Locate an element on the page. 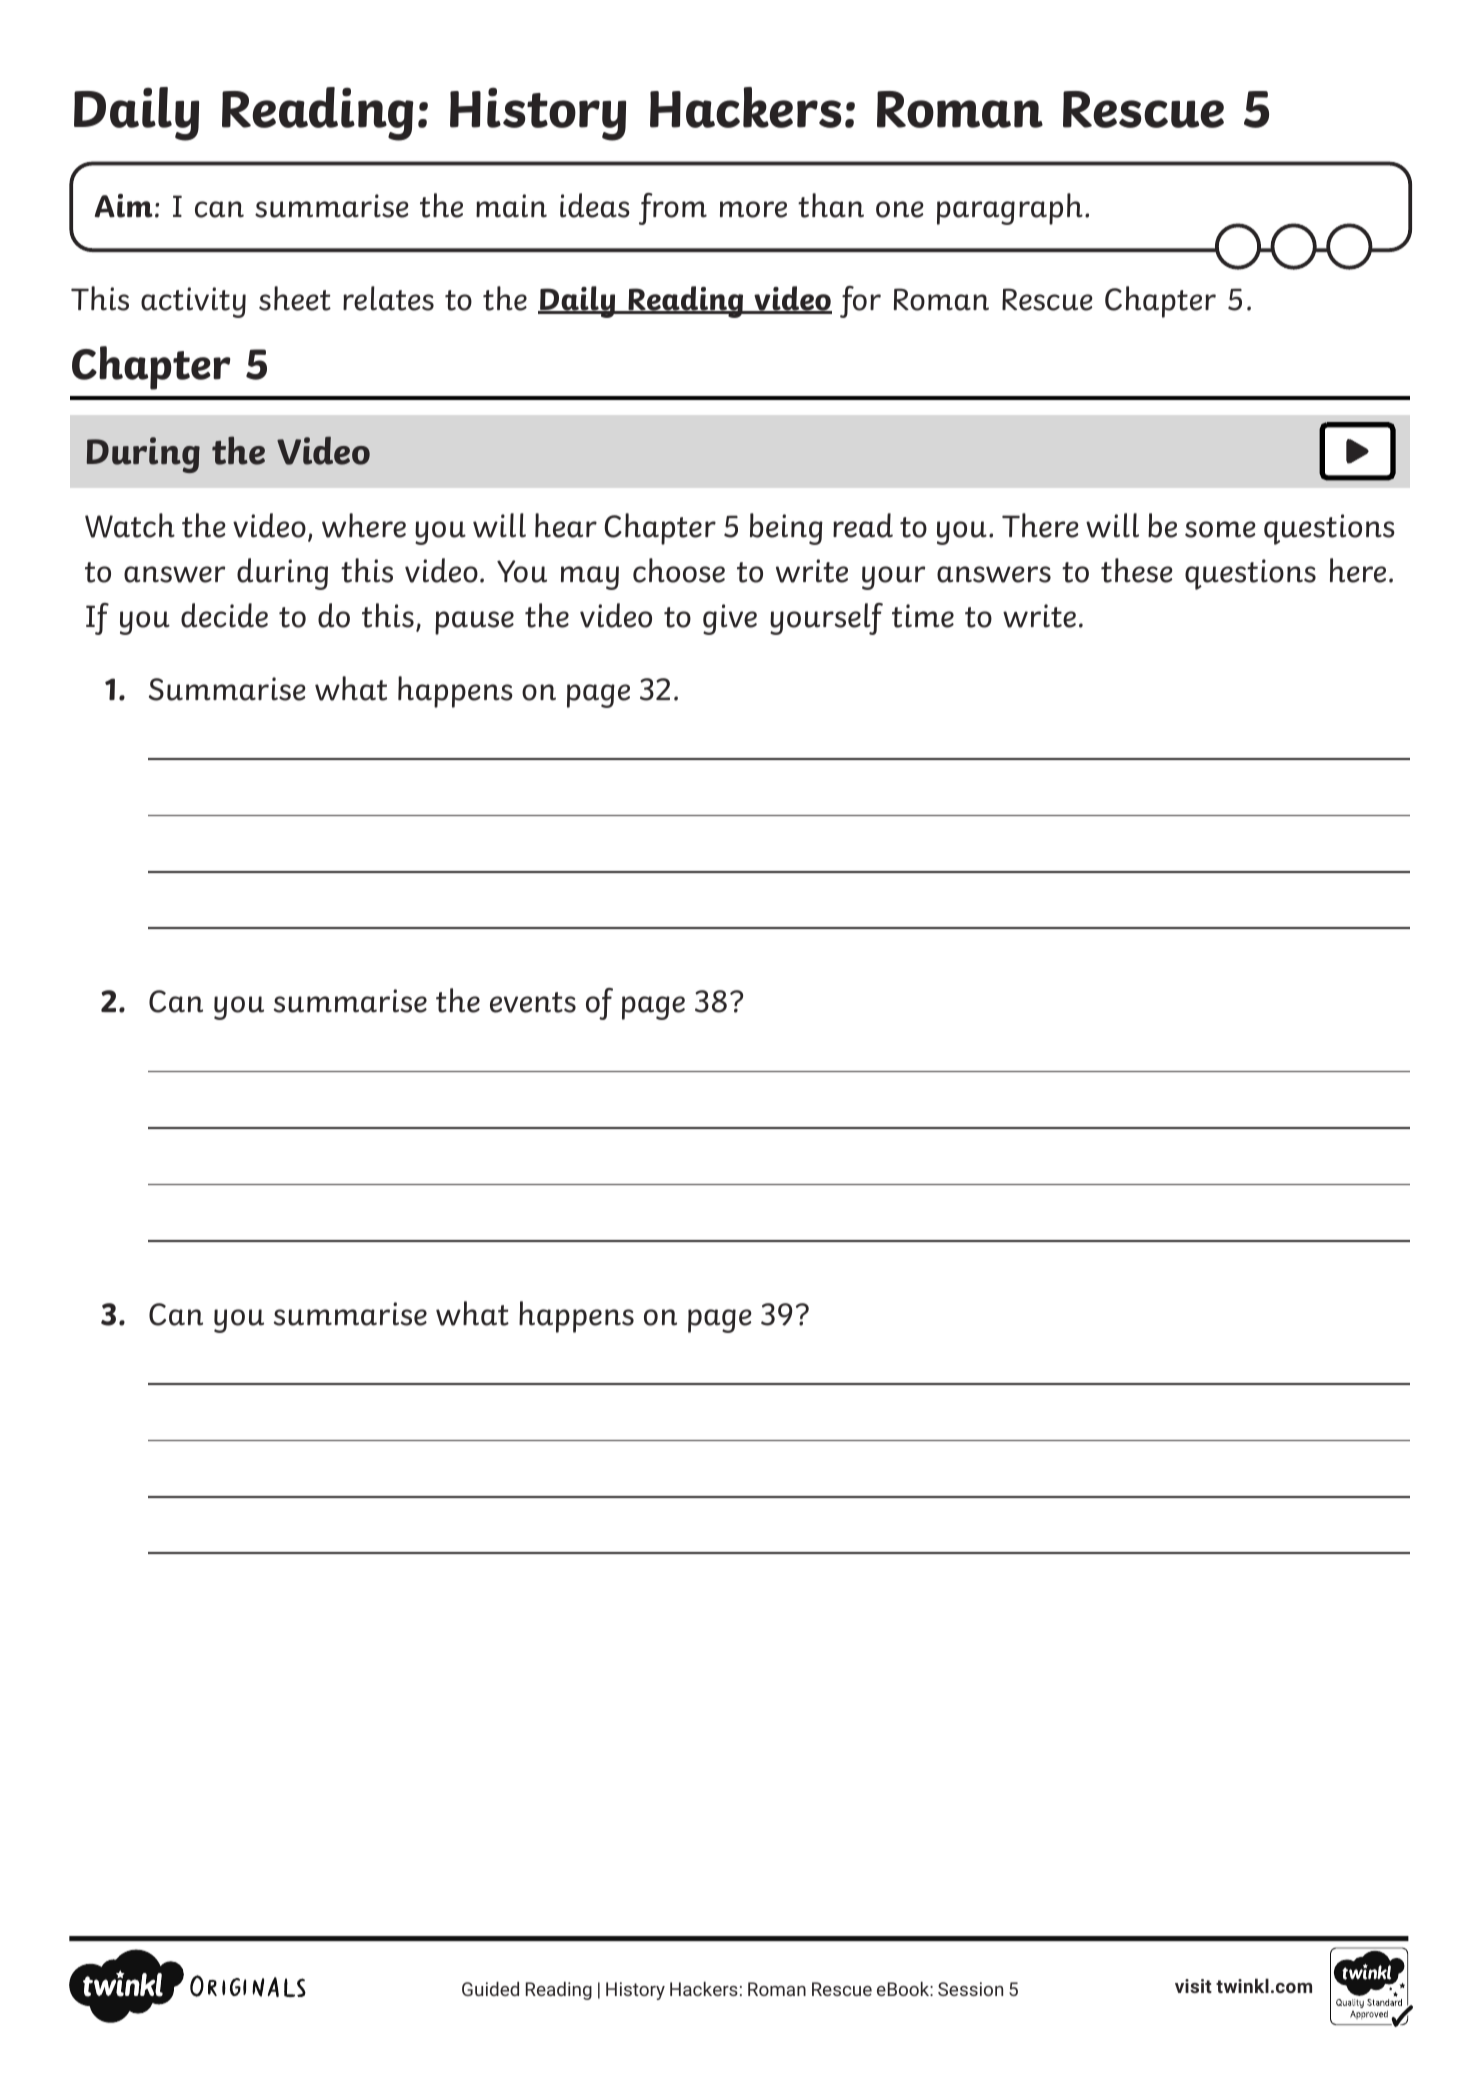 The width and height of the document is (1480, 2093). Session is located at coordinates (970, 1989).
